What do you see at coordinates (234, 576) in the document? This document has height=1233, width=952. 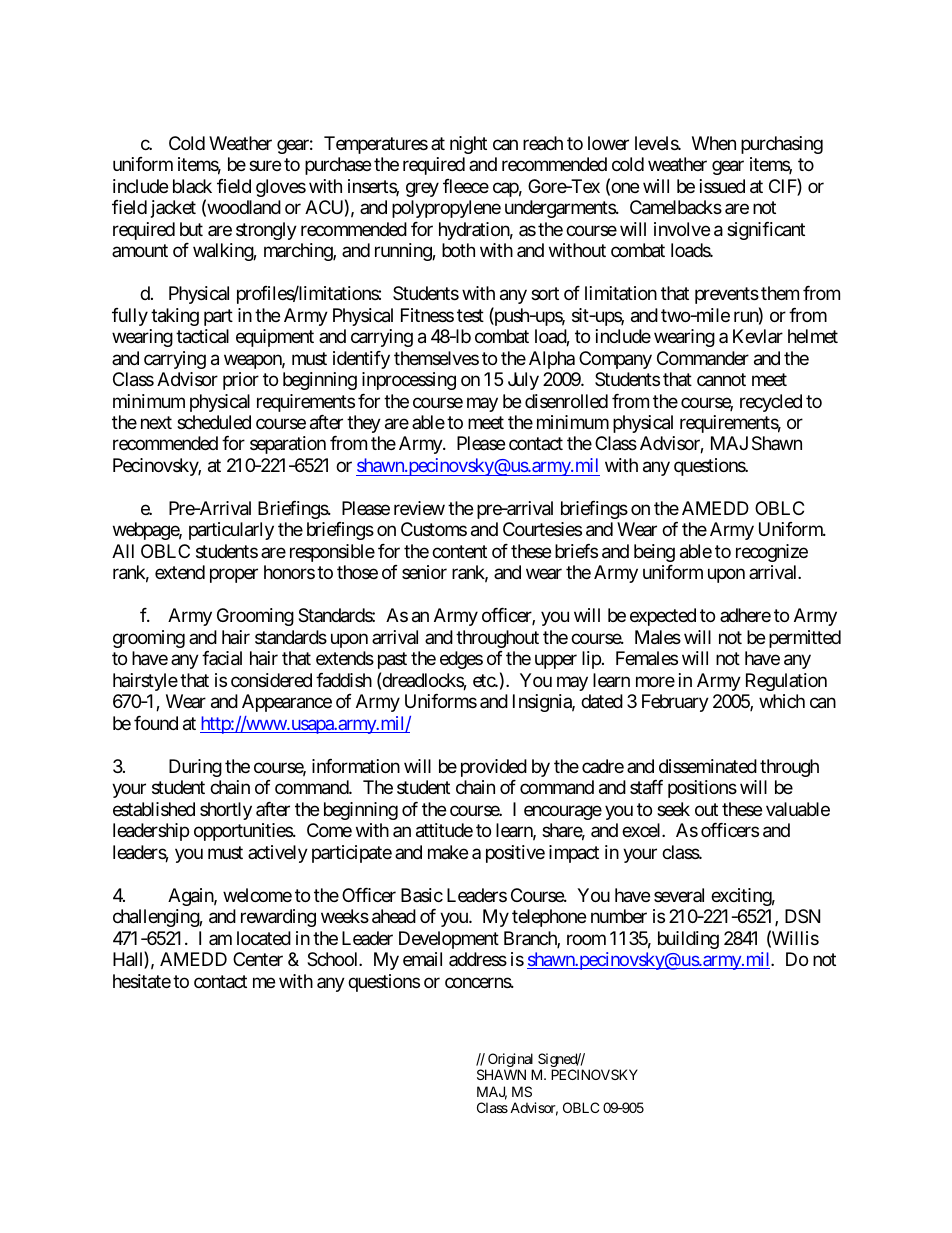 I see `proper` at bounding box center [234, 576].
